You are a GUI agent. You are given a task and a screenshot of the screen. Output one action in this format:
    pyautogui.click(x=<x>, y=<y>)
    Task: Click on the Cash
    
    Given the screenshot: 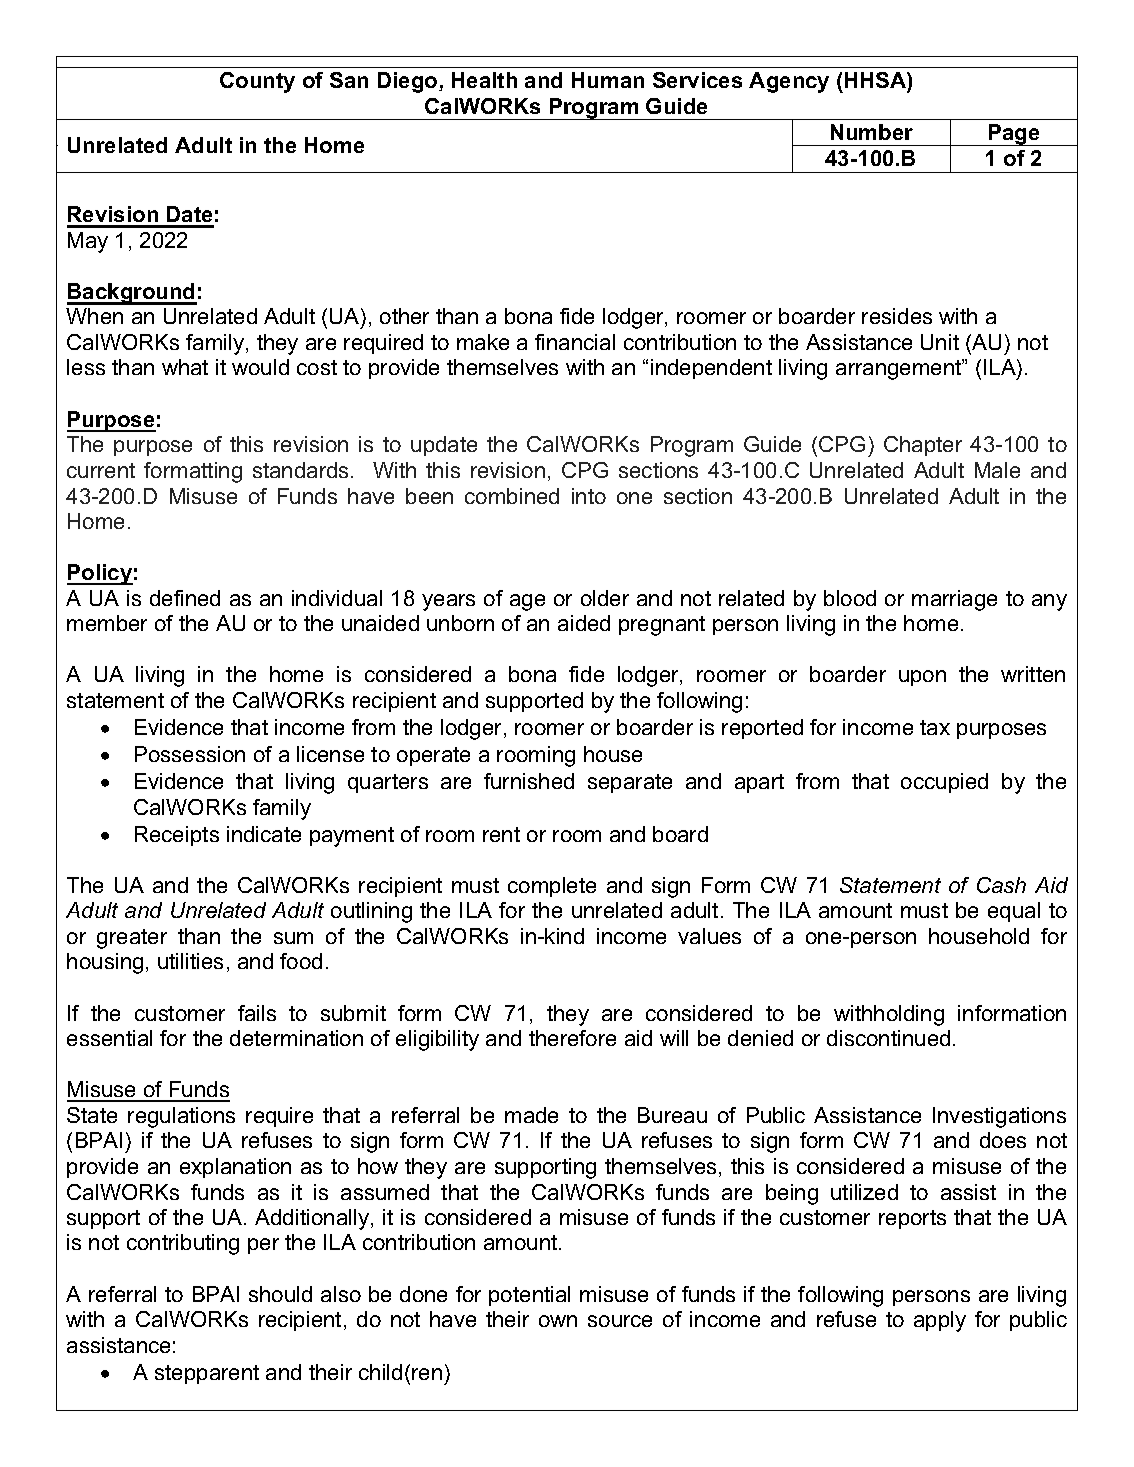 What is the action you would take?
    pyautogui.click(x=1001, y=885)
